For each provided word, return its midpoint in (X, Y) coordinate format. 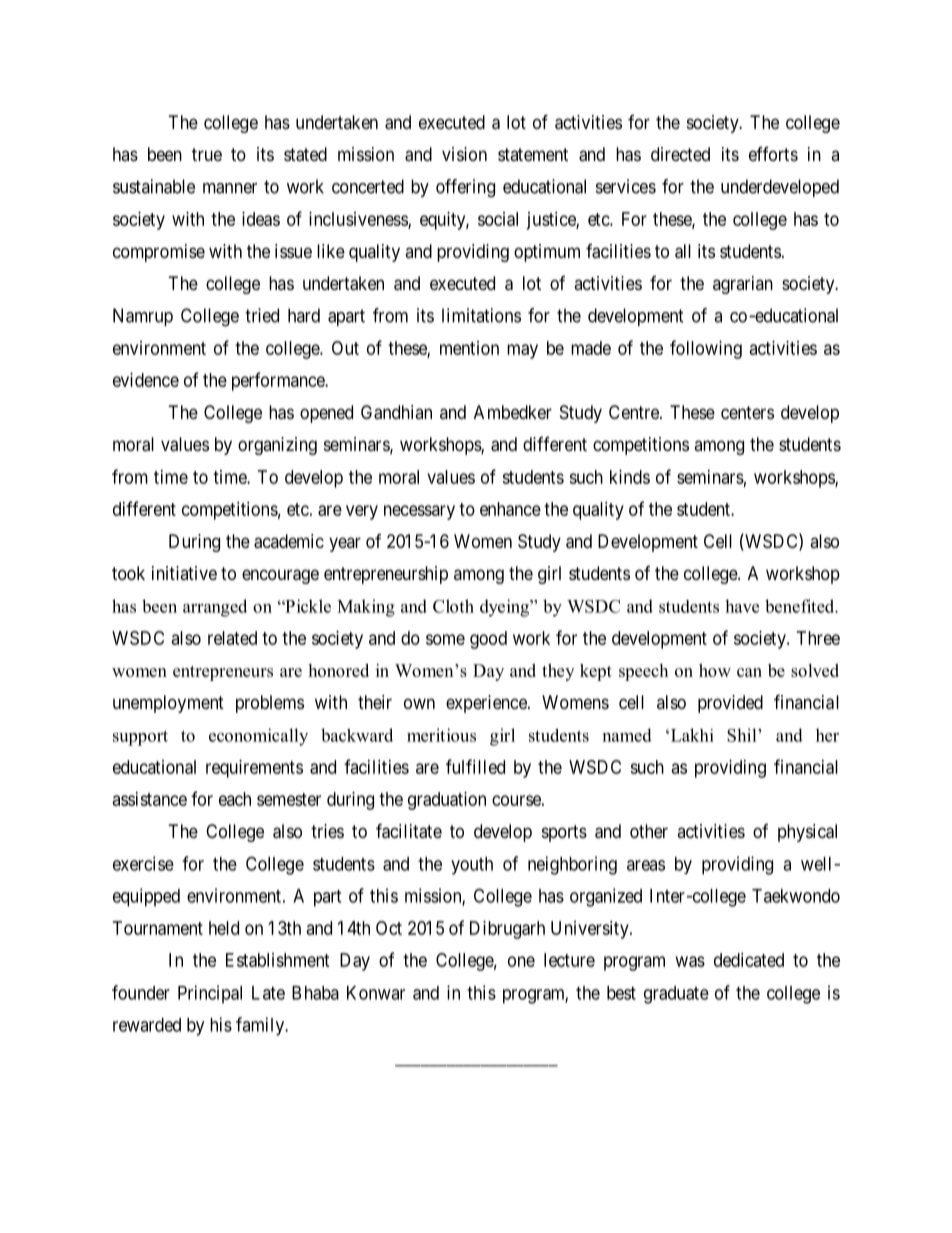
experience (487, 704)
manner (230, 188)
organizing (277, 446)
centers (747, 412)
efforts (773, 154)
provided (730, 704)
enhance (510, 509)
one (521, 961)
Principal (210, 994)
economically (258, 737)
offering (465, 188)
